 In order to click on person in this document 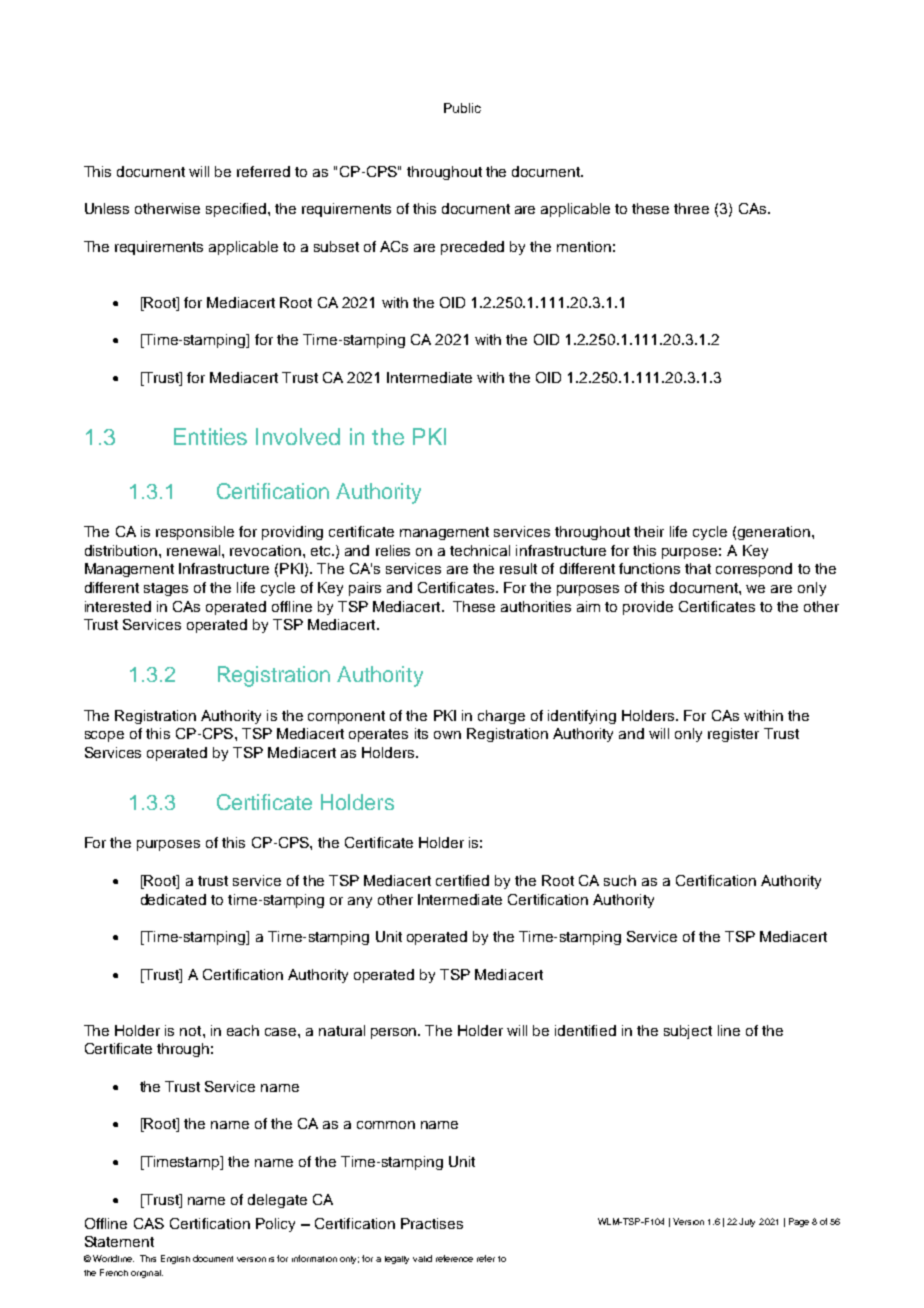, I will do `click(395, 1033)`.
